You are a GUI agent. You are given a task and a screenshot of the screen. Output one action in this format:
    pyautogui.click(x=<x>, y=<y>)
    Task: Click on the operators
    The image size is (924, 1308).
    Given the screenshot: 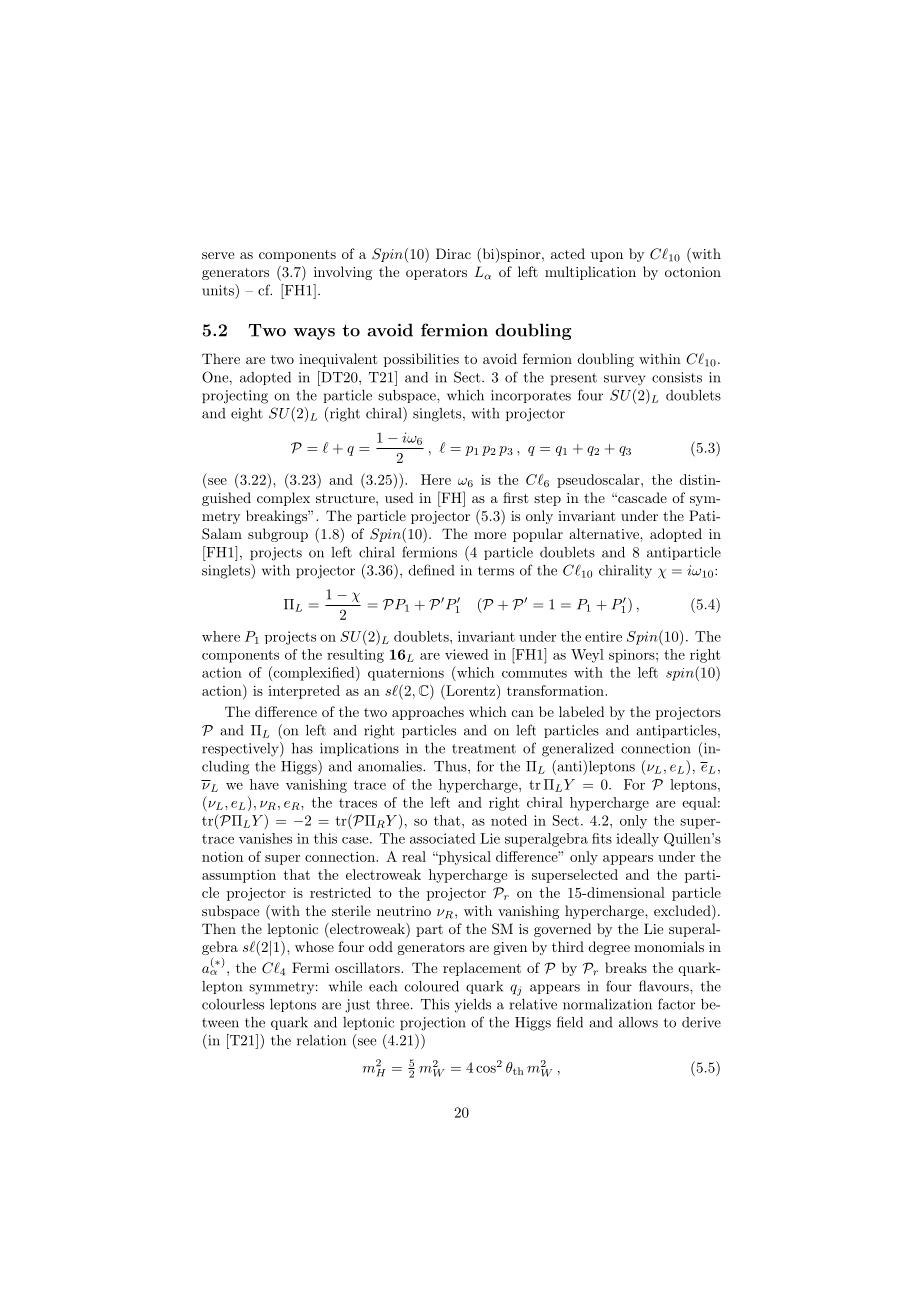 What is the action you would take?
    pyautogui.click(x=436, y=274)
